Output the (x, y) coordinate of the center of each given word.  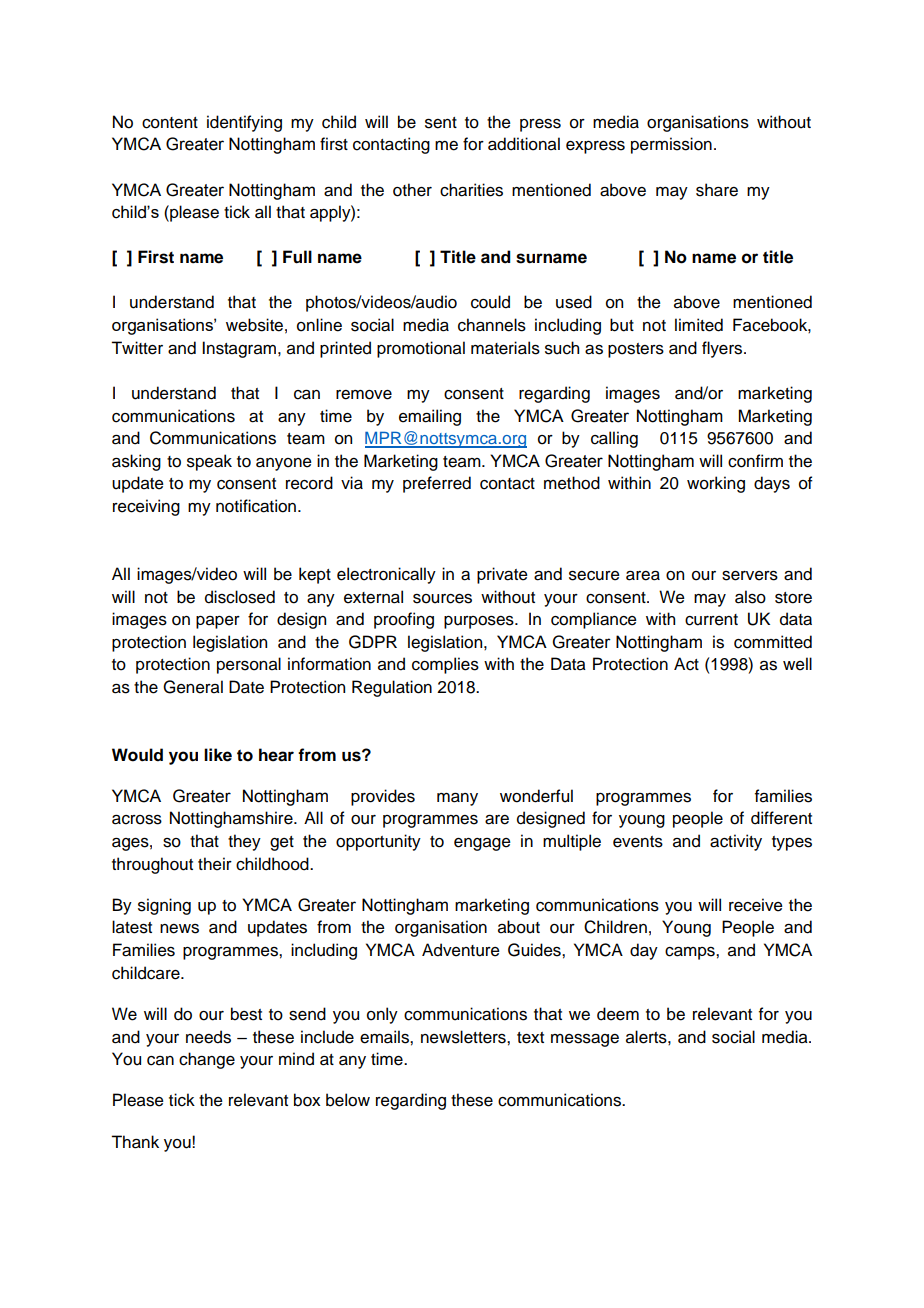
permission (671, 145)
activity (736, 842)
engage (482, 844)
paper (218, 622)
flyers (723, 349)
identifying (244, 123)
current (711, 620)
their (215, 864)
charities (471, 190)
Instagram (239, 349)
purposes (480, 622)
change (207, 1060)
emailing (430, 417)
